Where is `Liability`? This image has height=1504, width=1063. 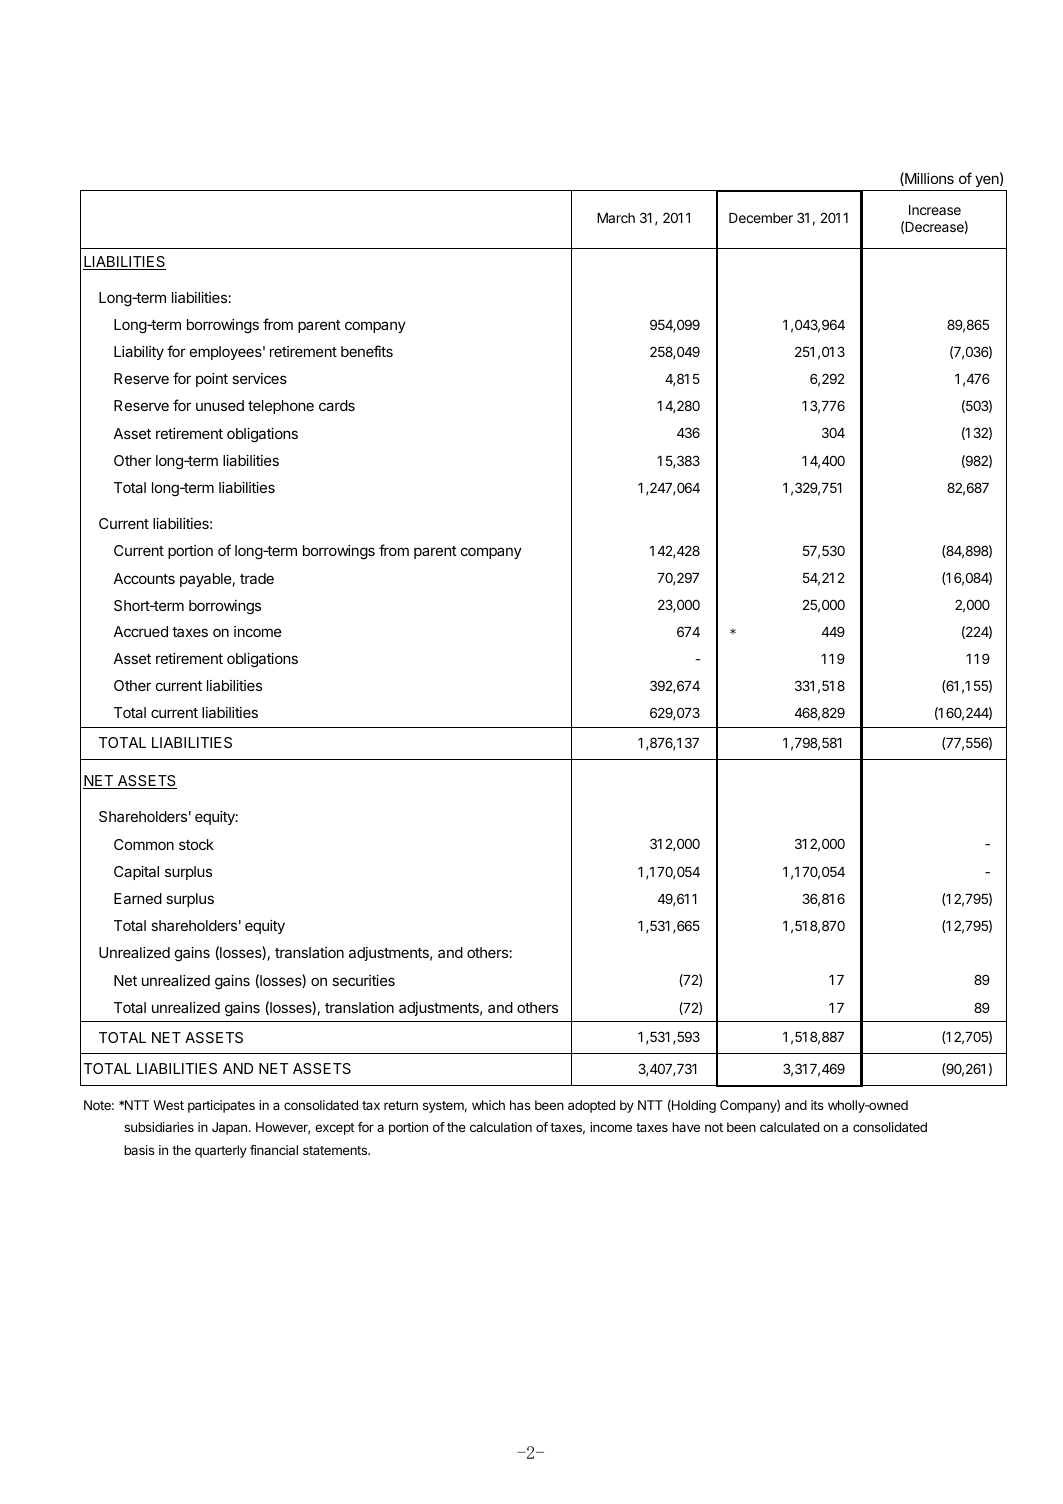 Liability is located at coordinates (139, 353).
